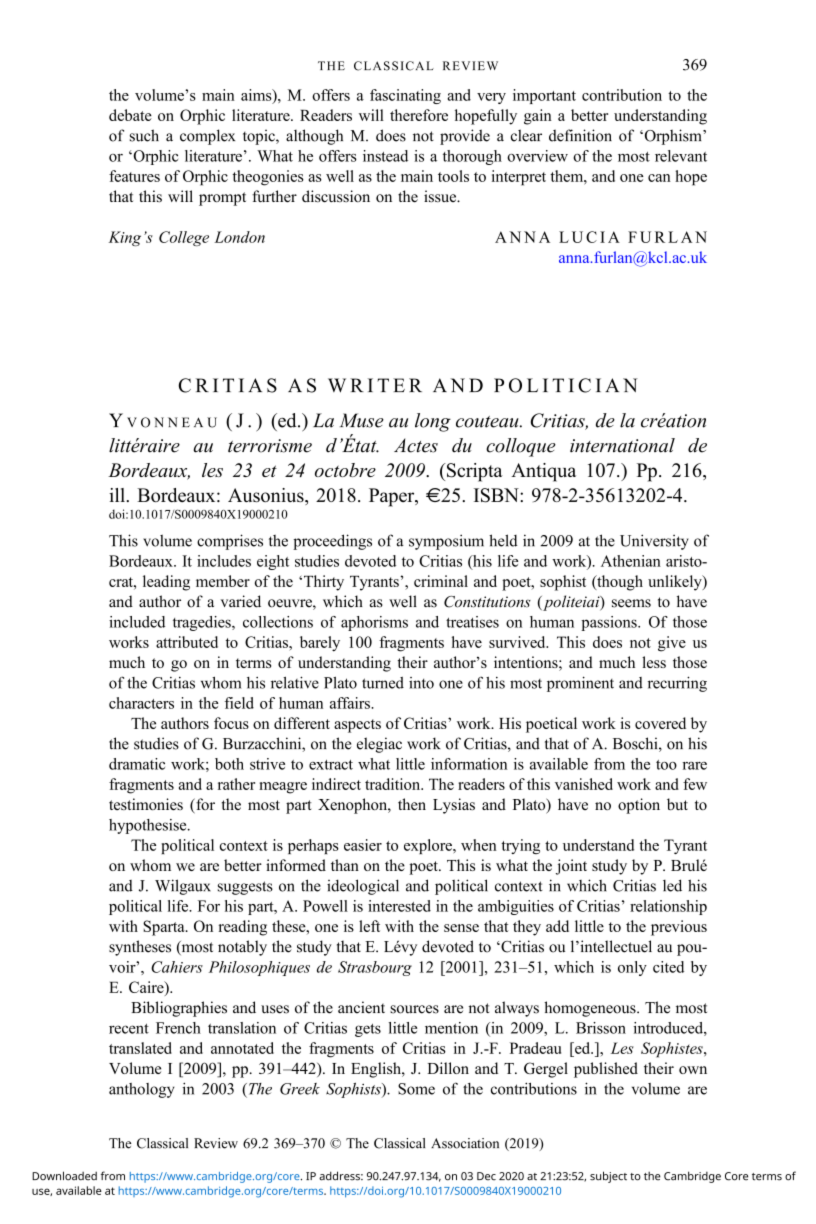 The width and height of the image is (816, 1224). What do you see at coordinates (144, 135) in the image?
I see `such` at bounding box center [144, 135].
